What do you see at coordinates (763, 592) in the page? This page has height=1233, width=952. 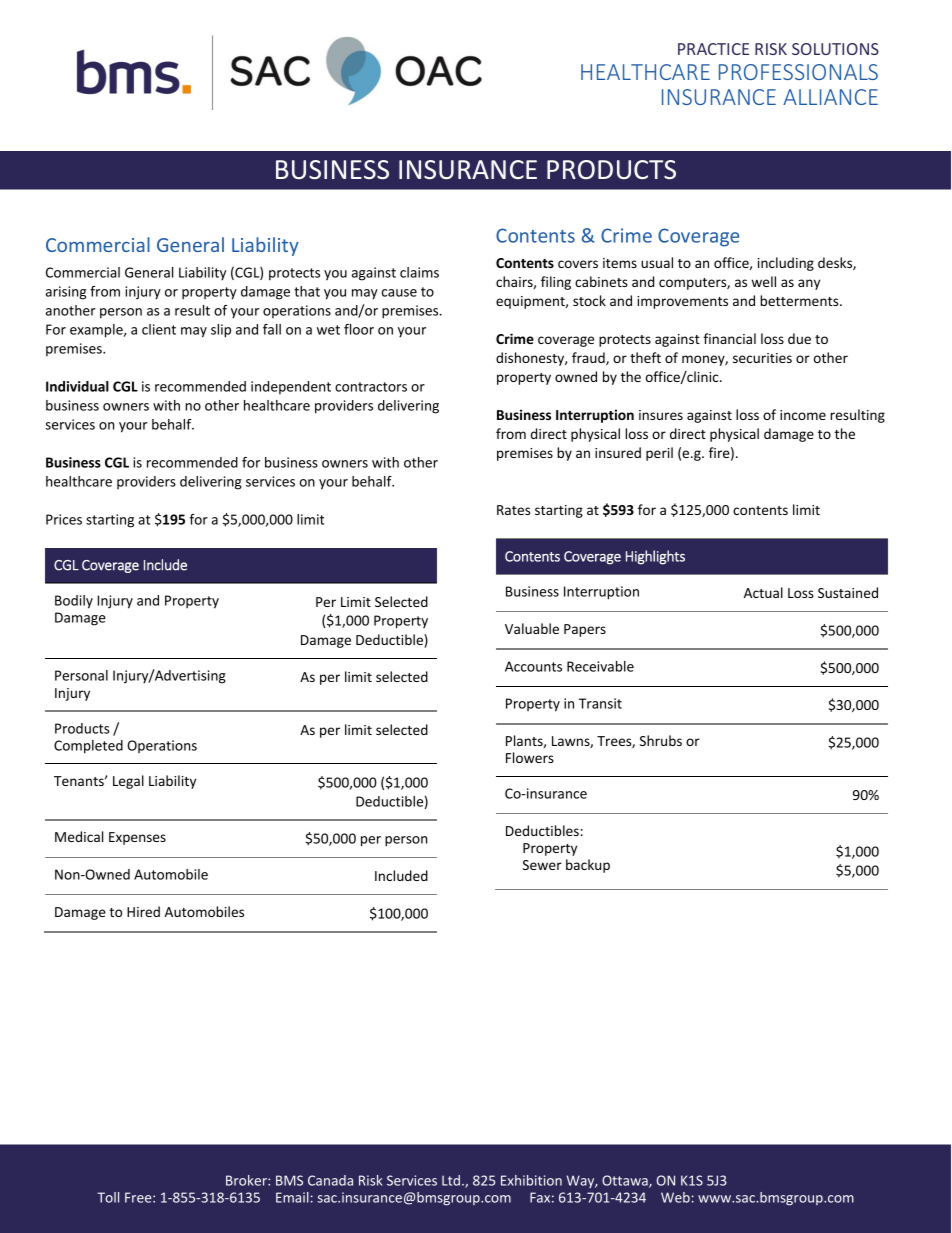 I see `Actual` at bounding box center [763, 592].
